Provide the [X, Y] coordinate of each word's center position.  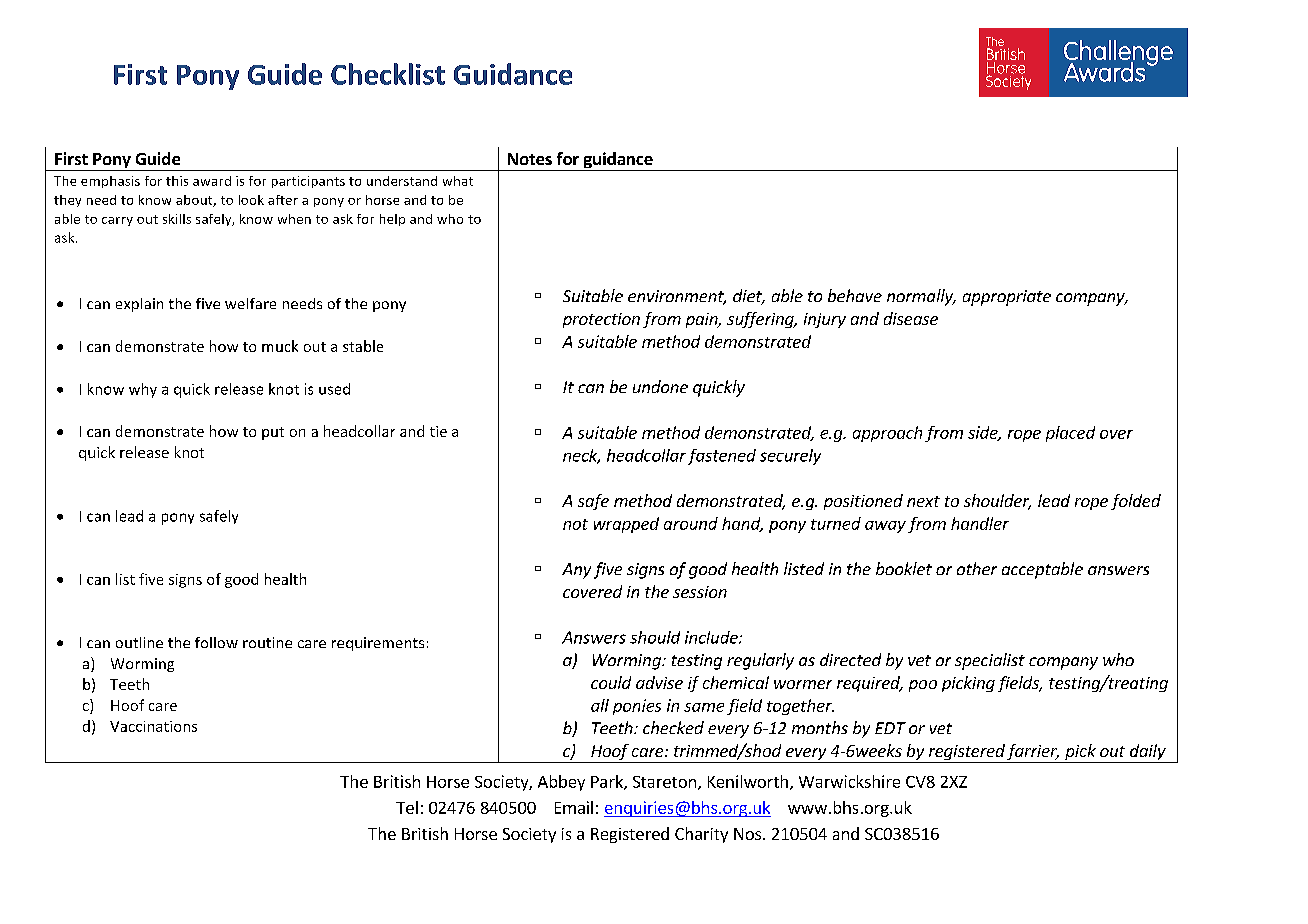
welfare [250, 303]
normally [921, 297]
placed [1070, 434]
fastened [722, 457]
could [611, 682]
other [977, 568]
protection [601, 320]
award [212, 181]
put [273, 433]
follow [216, 642]
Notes [530, 159]
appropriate [1007, 298]
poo [923, 686]
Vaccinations [153, 726]
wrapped [626, 525]
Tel [407, 807]
